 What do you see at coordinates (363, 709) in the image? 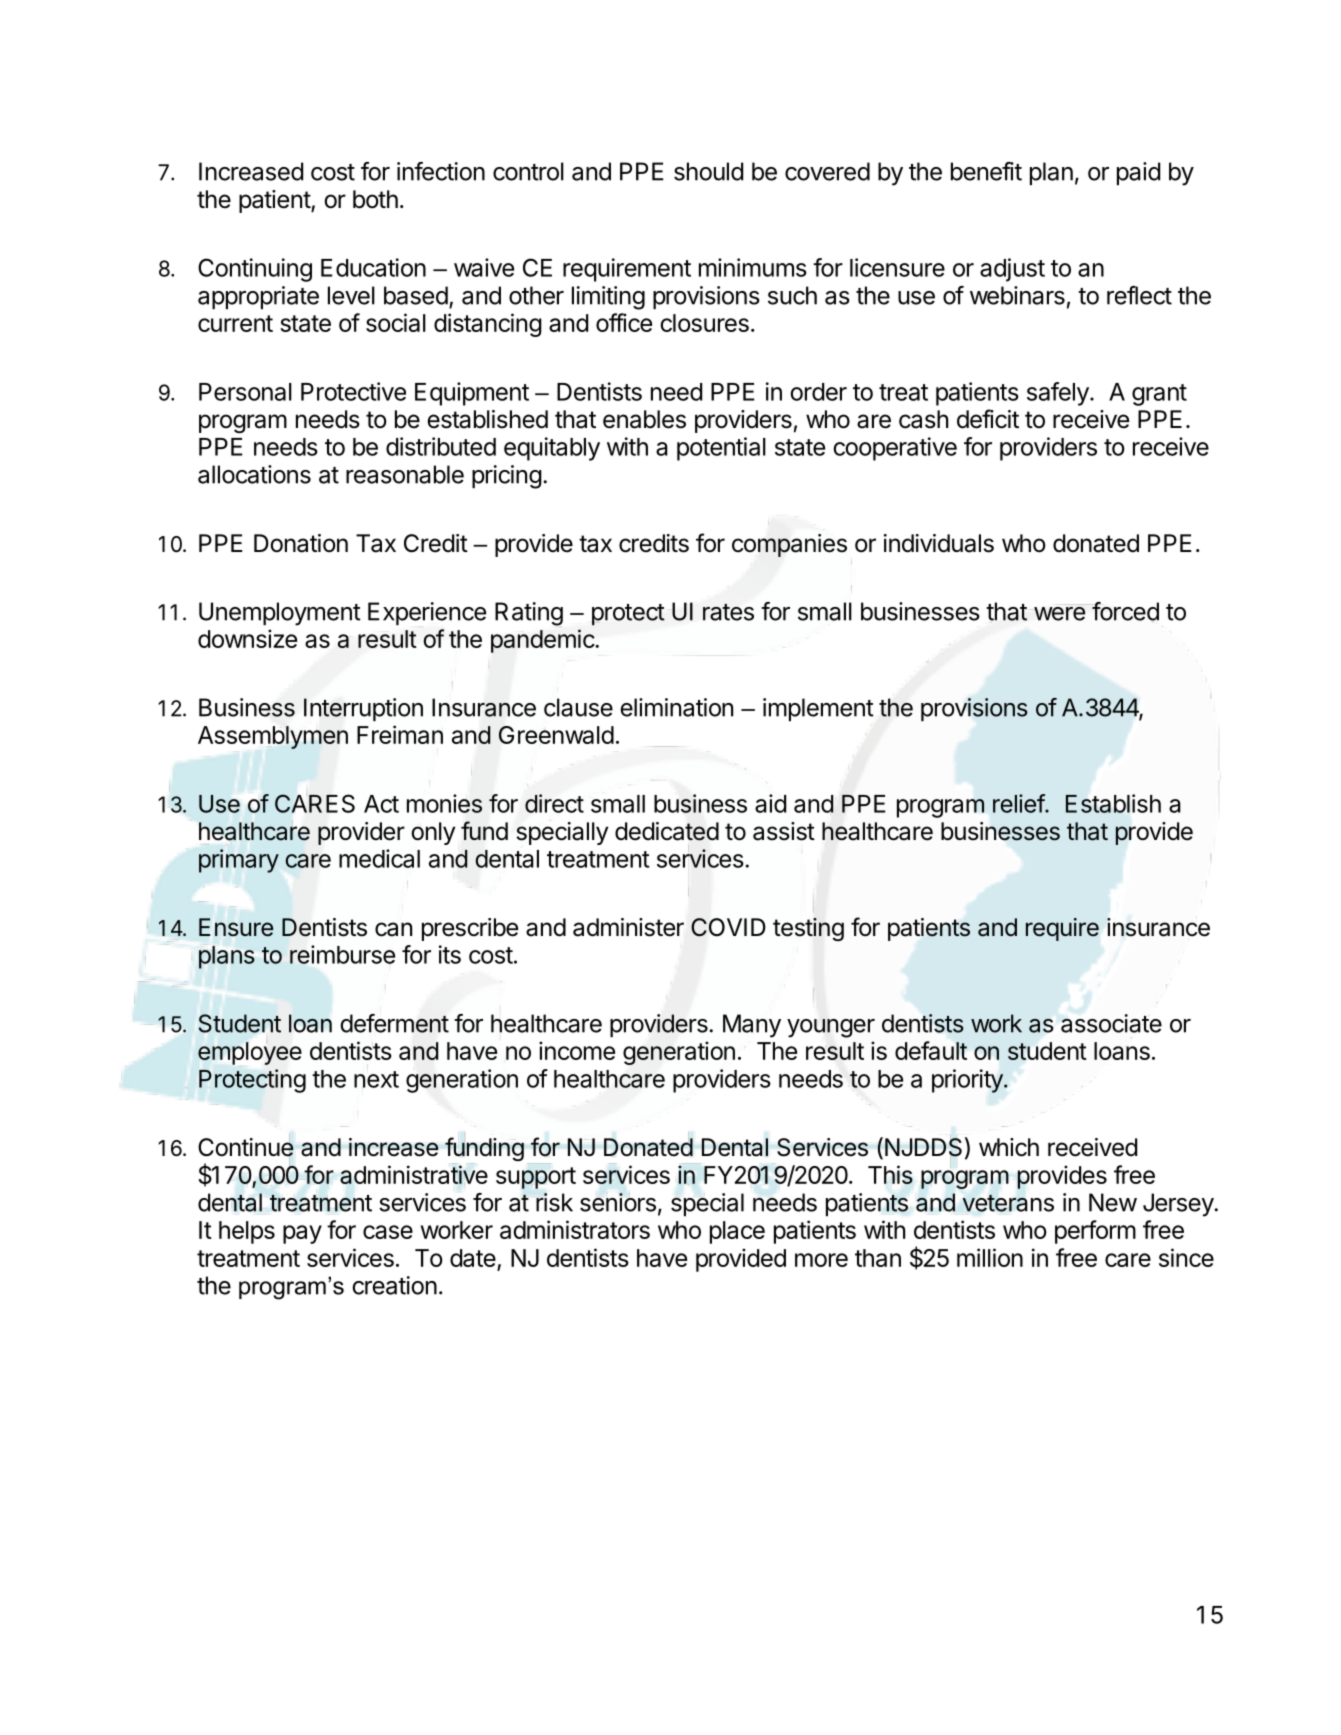
I see `Interruption` at bounding box center [363, 709].
